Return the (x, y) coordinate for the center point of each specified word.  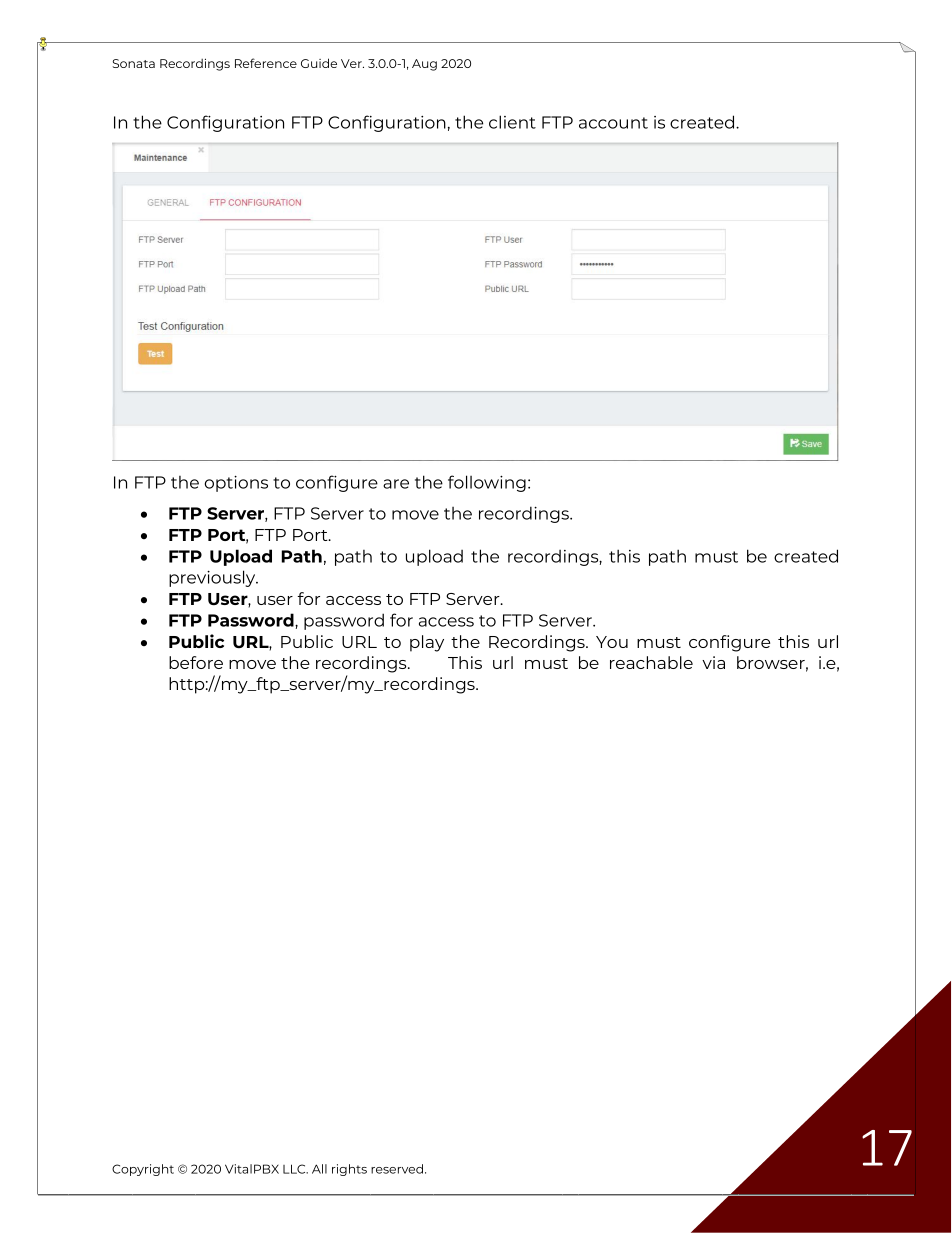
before (196, 662)
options (236, 483)
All (319, 1169)
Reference (266, 63)
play (427, 643)
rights (349, 1170)
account (613, 123)
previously (213, 578)
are (396, 484)
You (612, 642)
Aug (424, 65)
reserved (398, 1169)
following (487, 483)
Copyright (143, 1170)
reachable (651, 662)
